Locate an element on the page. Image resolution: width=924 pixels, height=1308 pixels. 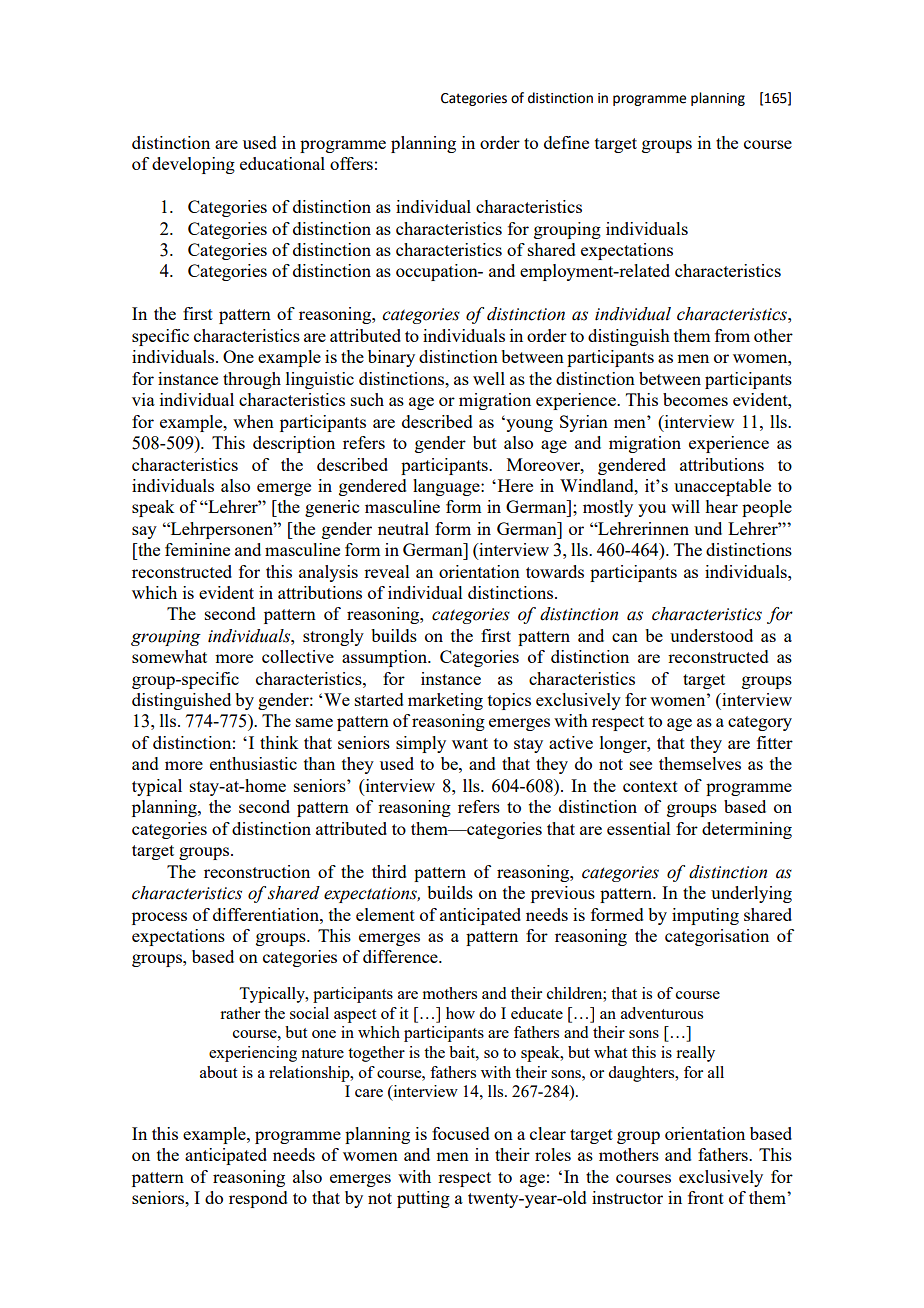
developing is located at coordinates (193, 165).
